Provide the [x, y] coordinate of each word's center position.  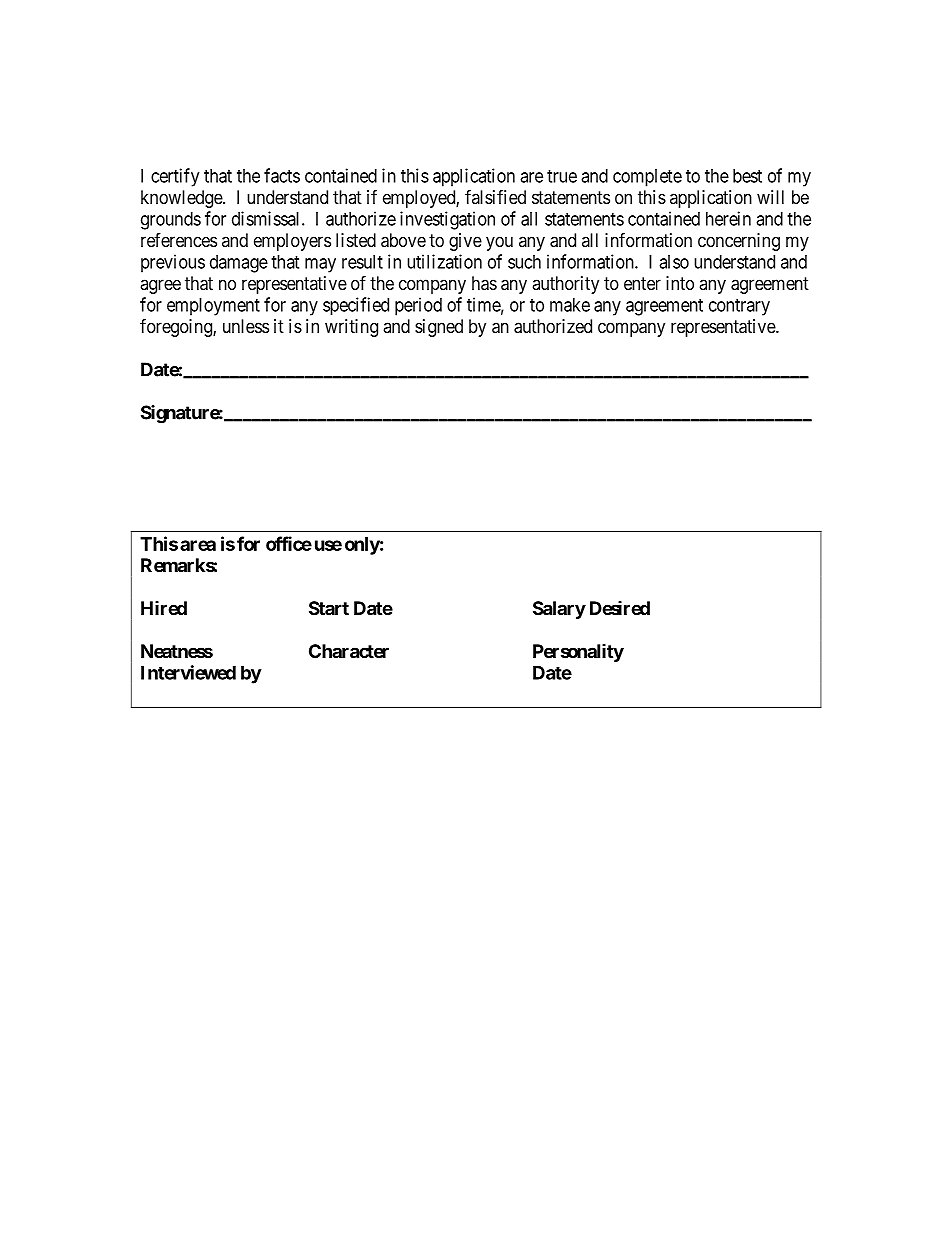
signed [439, 328]
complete [647, 178]
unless [246, 326]
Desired [620, 608]
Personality [578, 653]
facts [282, 175]
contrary [739, 307]
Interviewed [188, 672]
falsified [495, 196]
